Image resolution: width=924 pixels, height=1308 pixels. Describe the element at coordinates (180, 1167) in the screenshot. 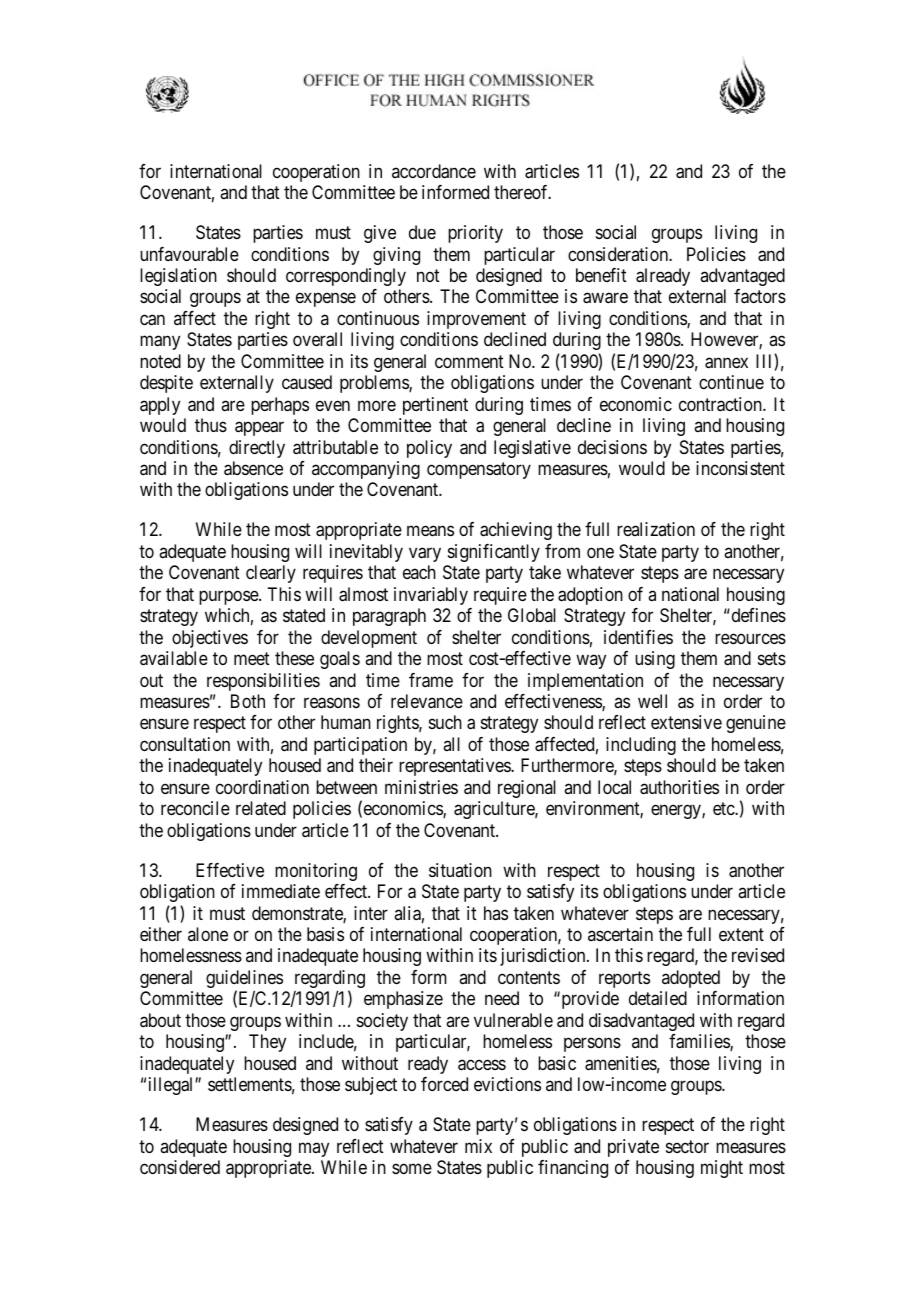

I see `considered` at that location.
